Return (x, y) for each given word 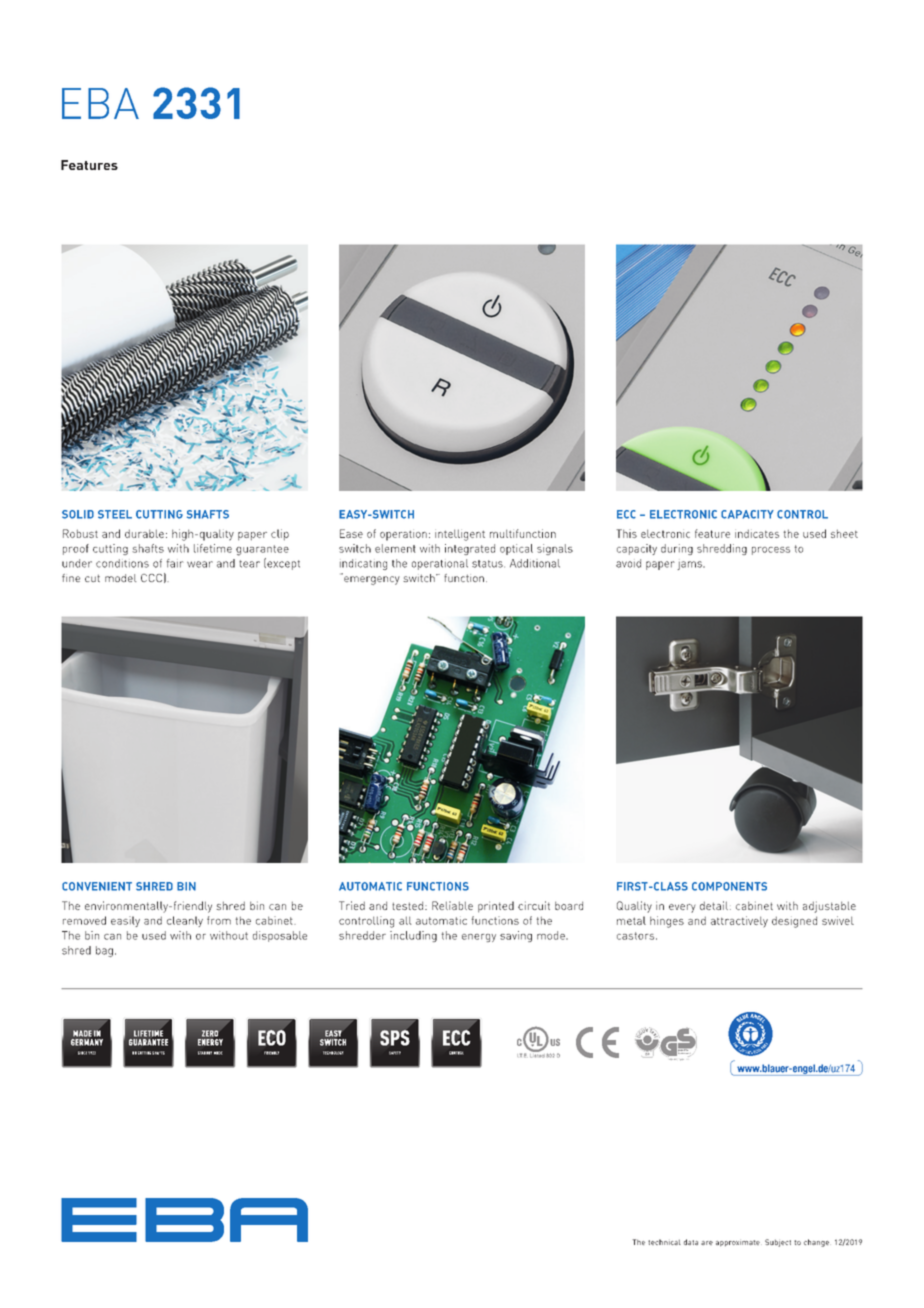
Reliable (452, 905)
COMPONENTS (729, 886)
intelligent (460, 535)
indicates (757, 533)
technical (664, 1242)
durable (144, 533)
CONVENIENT (97, 886)
